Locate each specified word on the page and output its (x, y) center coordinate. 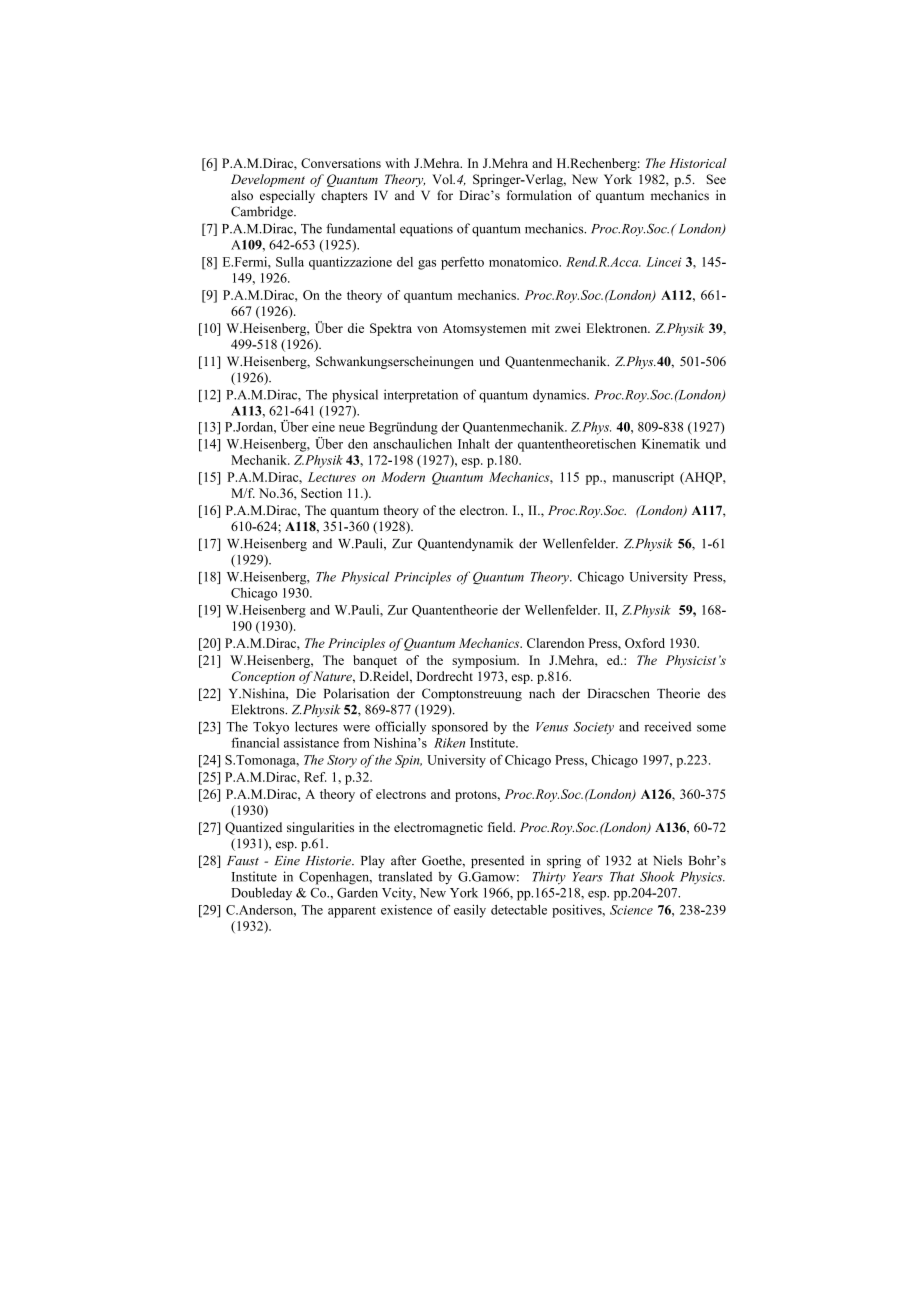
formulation (539, 195)
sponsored (460, 728)
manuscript (643, 478)
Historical (698, 163)
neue (352, 428)
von (427, 329)
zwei (568, 328)
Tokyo (271, 728)
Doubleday (261, 894)
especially (287, 196)
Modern (403, 477)
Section (321, 493)
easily (470, 911)
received (667, 726)
